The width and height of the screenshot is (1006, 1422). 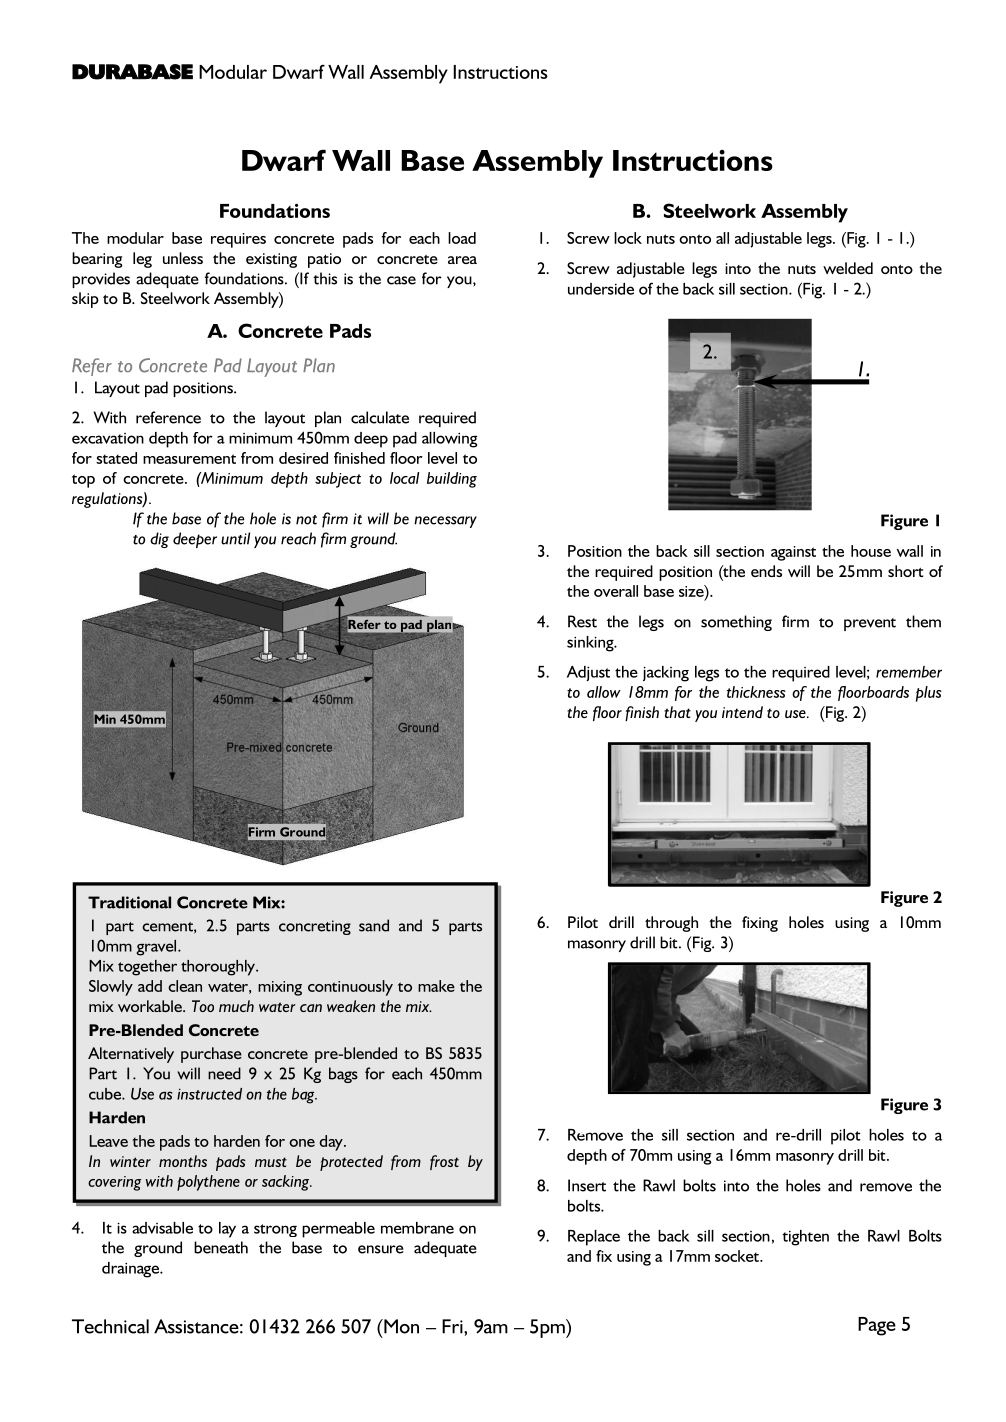 I want to click on drainage, so click(x=132, y=1270).
